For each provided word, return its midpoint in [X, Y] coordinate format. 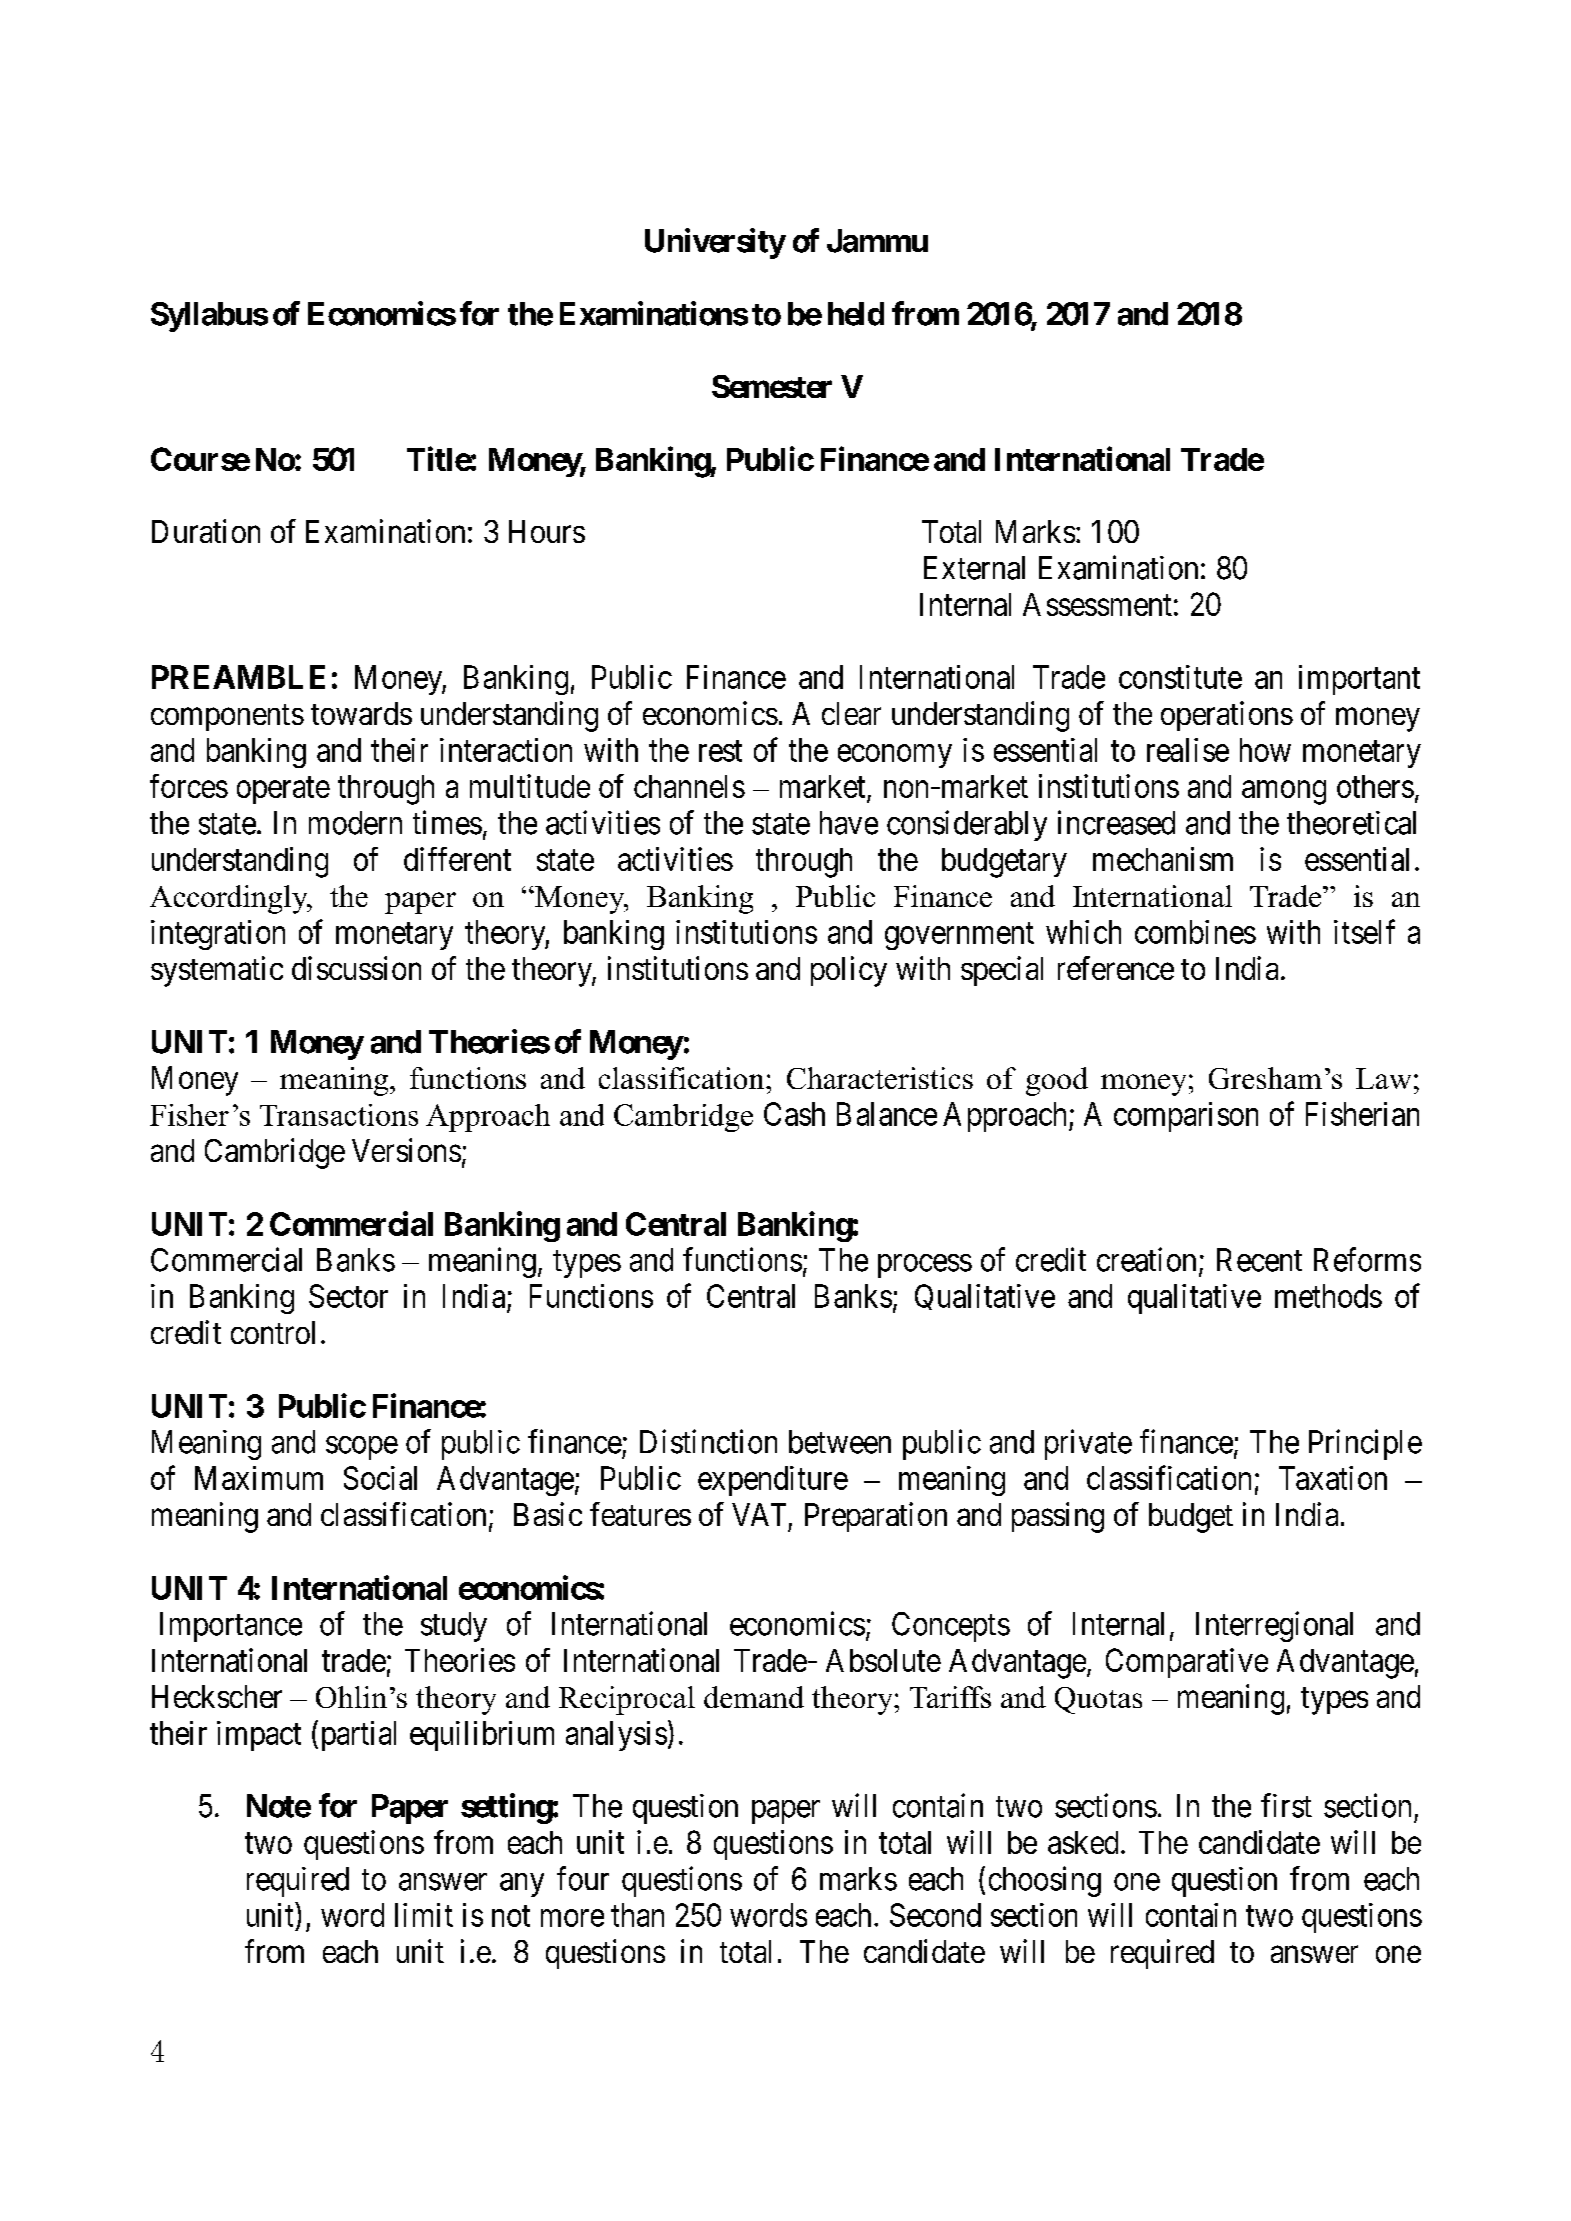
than [637, 1915]
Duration [206, 531]
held [856, 314]
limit [424, 1915]
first [1286, 1805]
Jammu [877, 241]
